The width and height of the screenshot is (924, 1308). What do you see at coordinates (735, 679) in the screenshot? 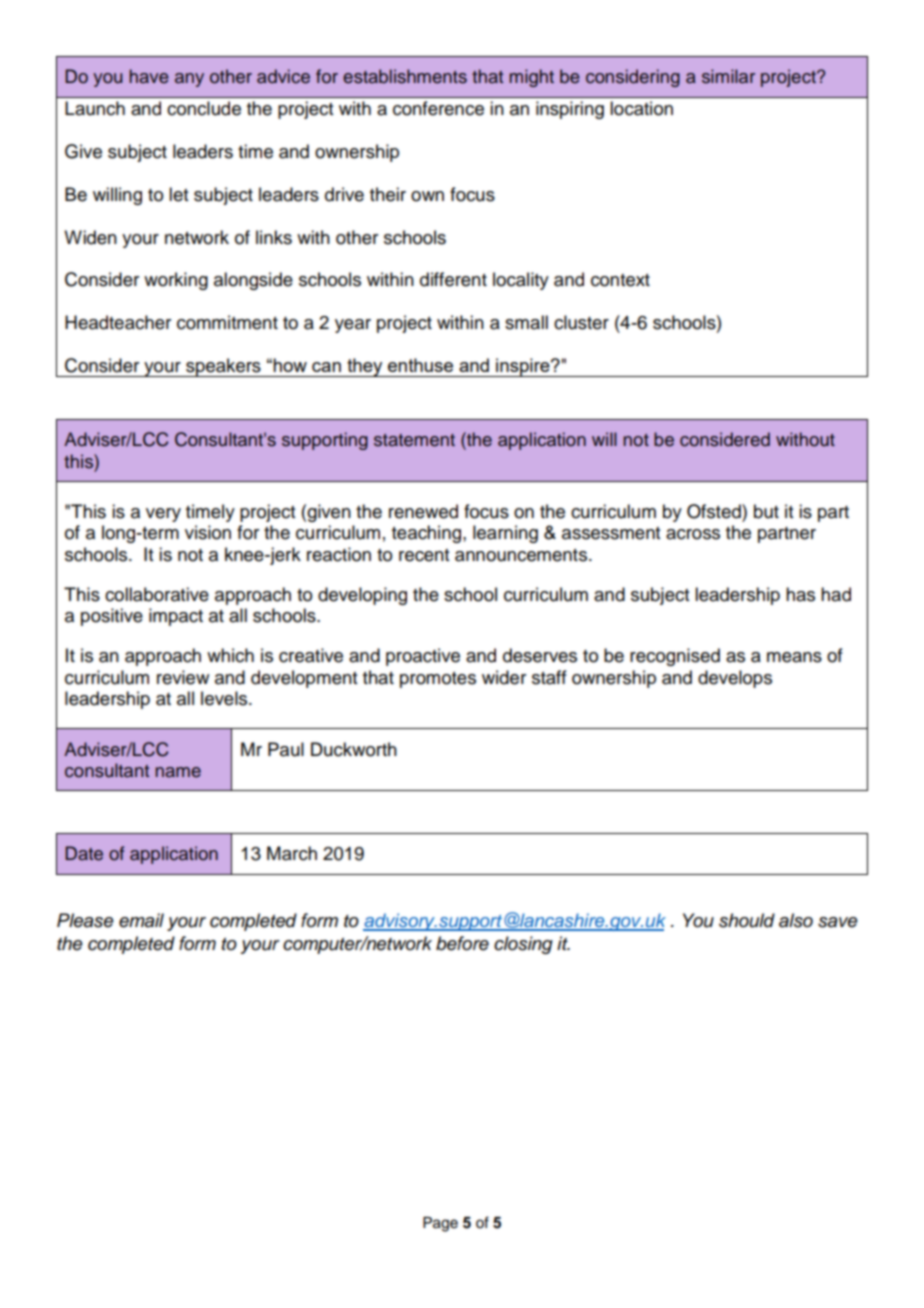
I see `develops` at bounding box center [735, 679].
